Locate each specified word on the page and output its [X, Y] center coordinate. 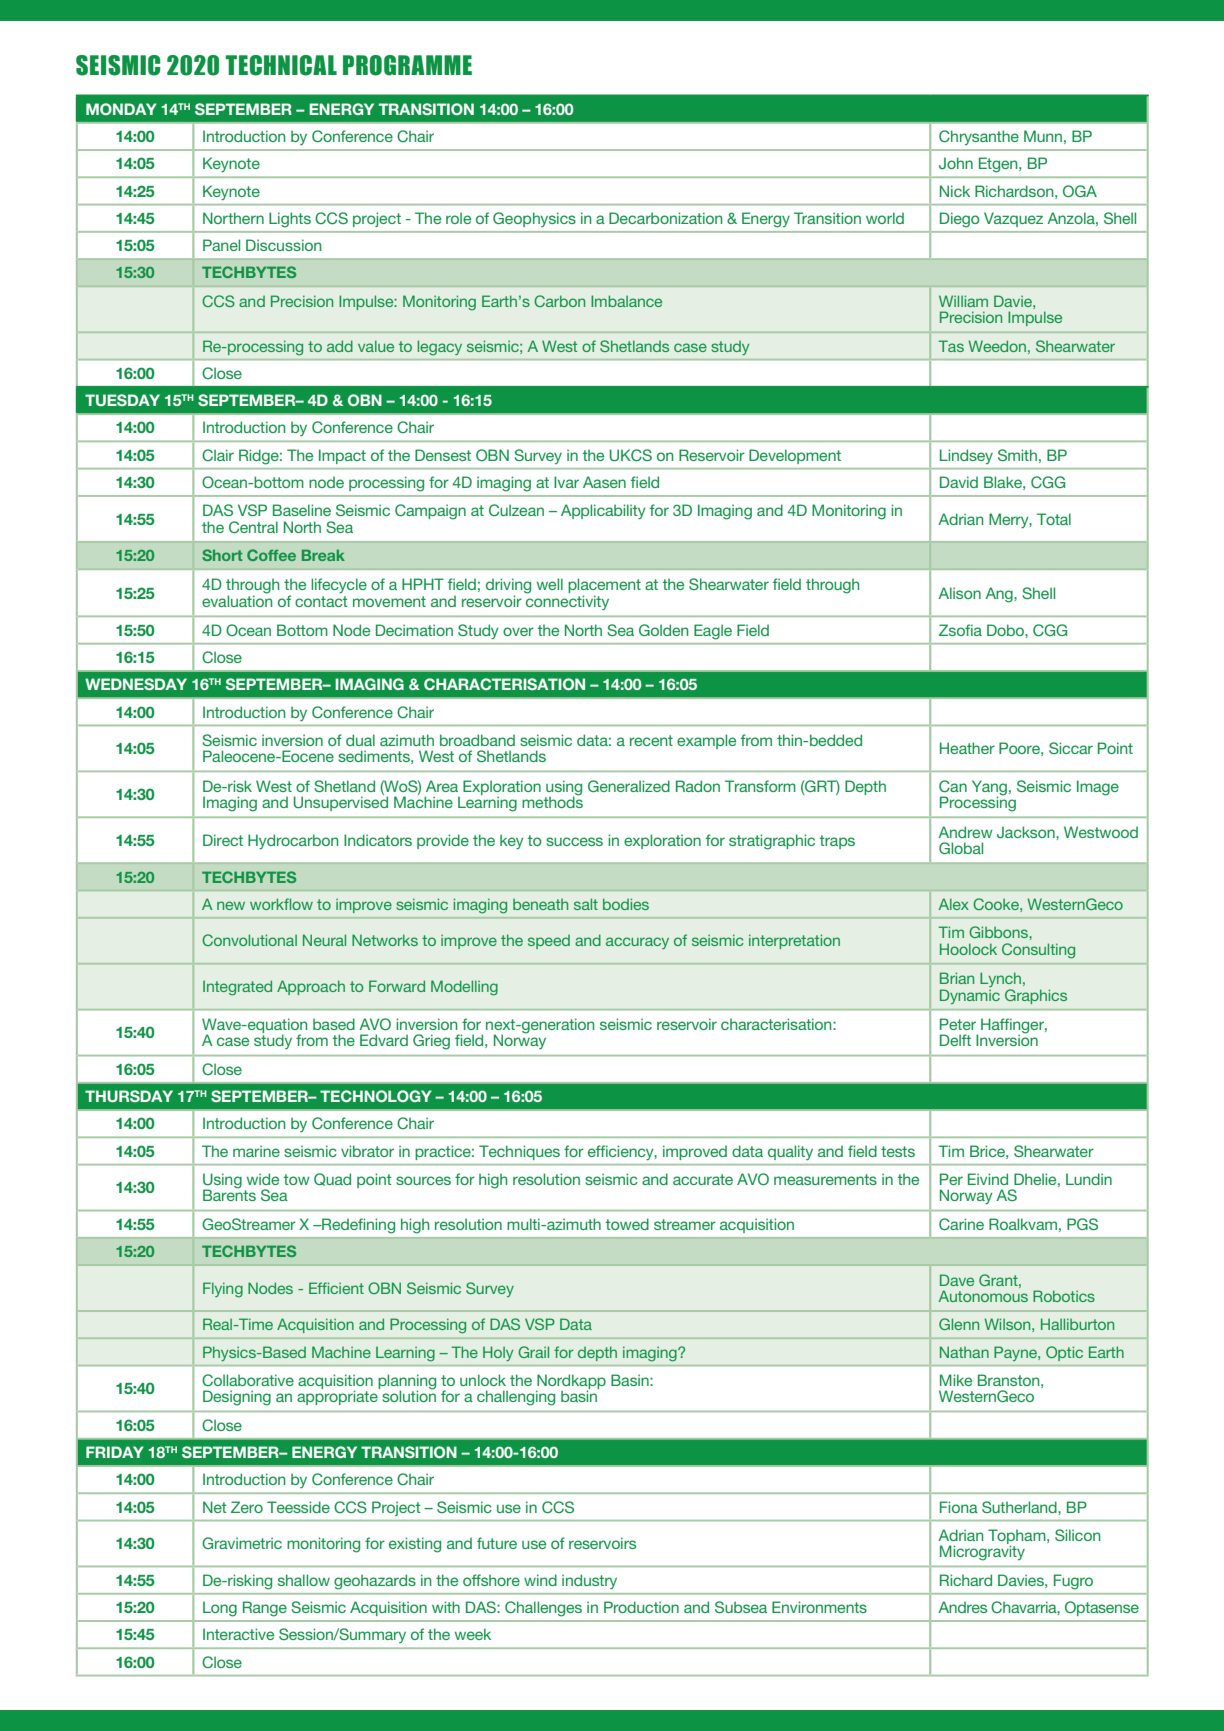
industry [589, 1581]
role [458, 218]
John [956, 163]
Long [220, 1609]
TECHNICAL [281, 65]
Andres [962, 1607]
